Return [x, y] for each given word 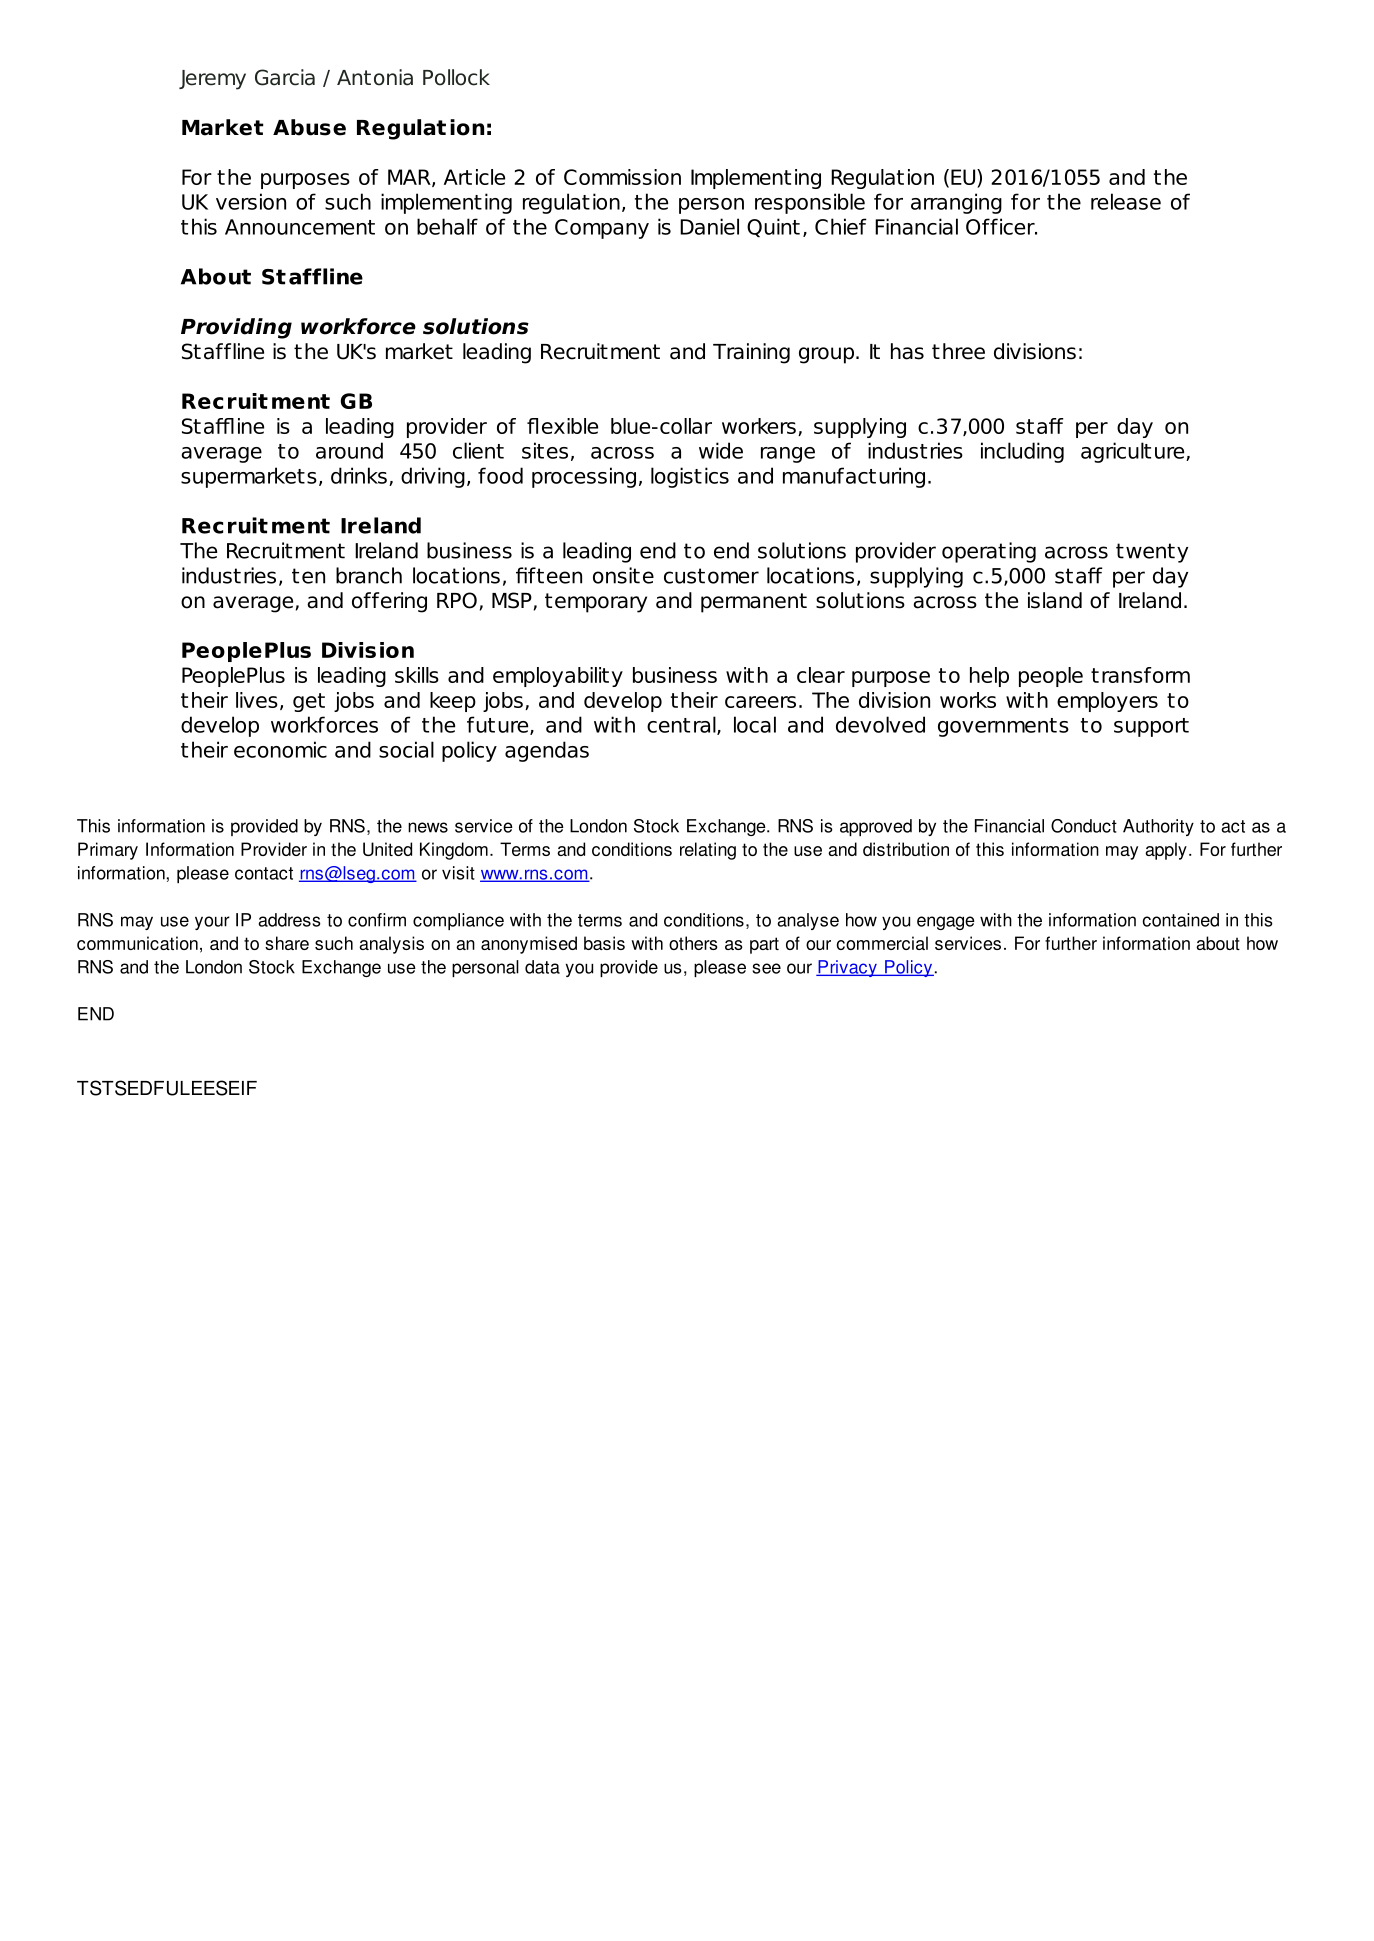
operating [989, 552]
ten [308, 576]
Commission [622, 177]
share [287, 943]
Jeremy [212, 80]
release [1126, 201]
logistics [690, 477]
